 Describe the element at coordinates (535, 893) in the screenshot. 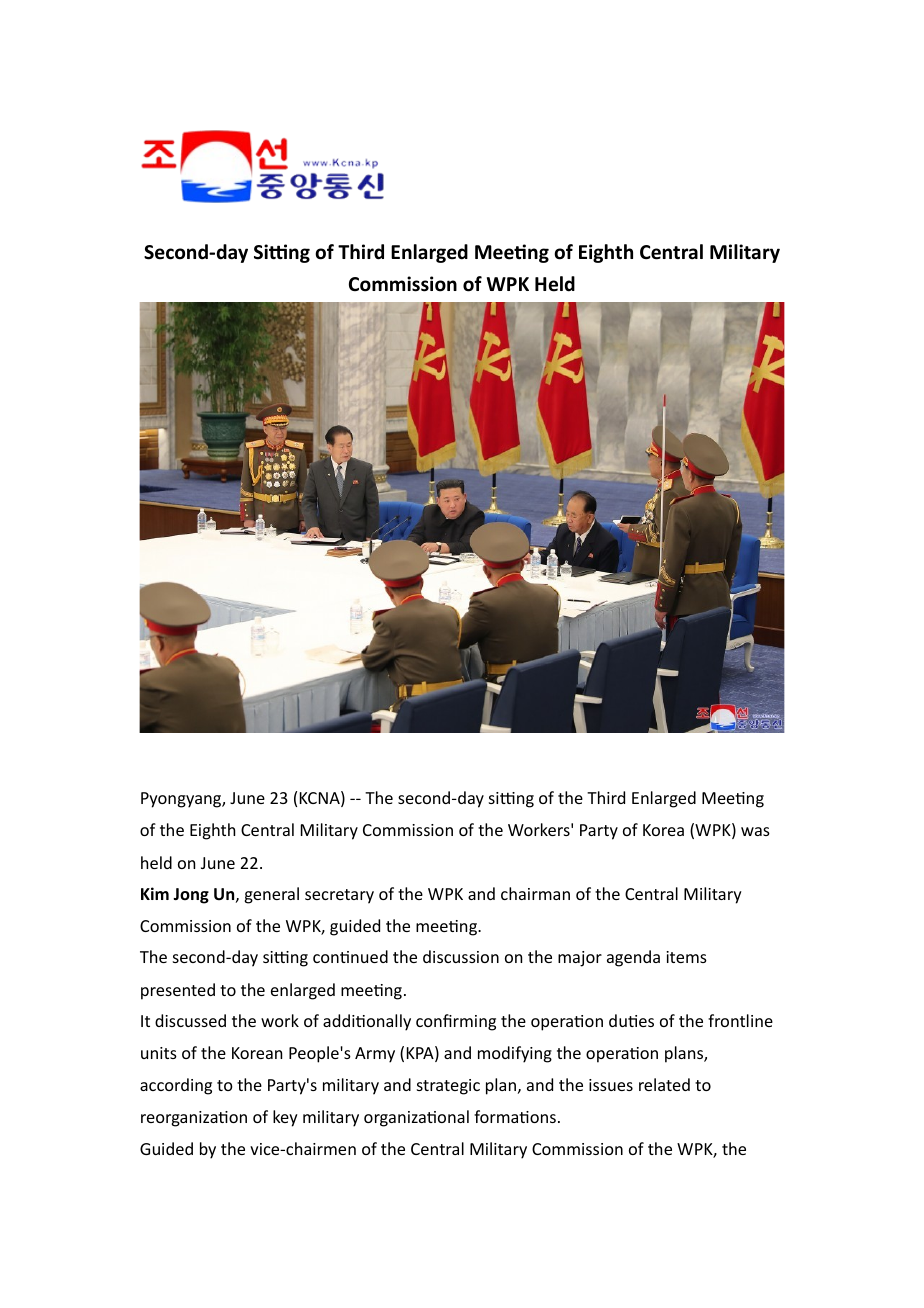

I see `chairman` at that location.
